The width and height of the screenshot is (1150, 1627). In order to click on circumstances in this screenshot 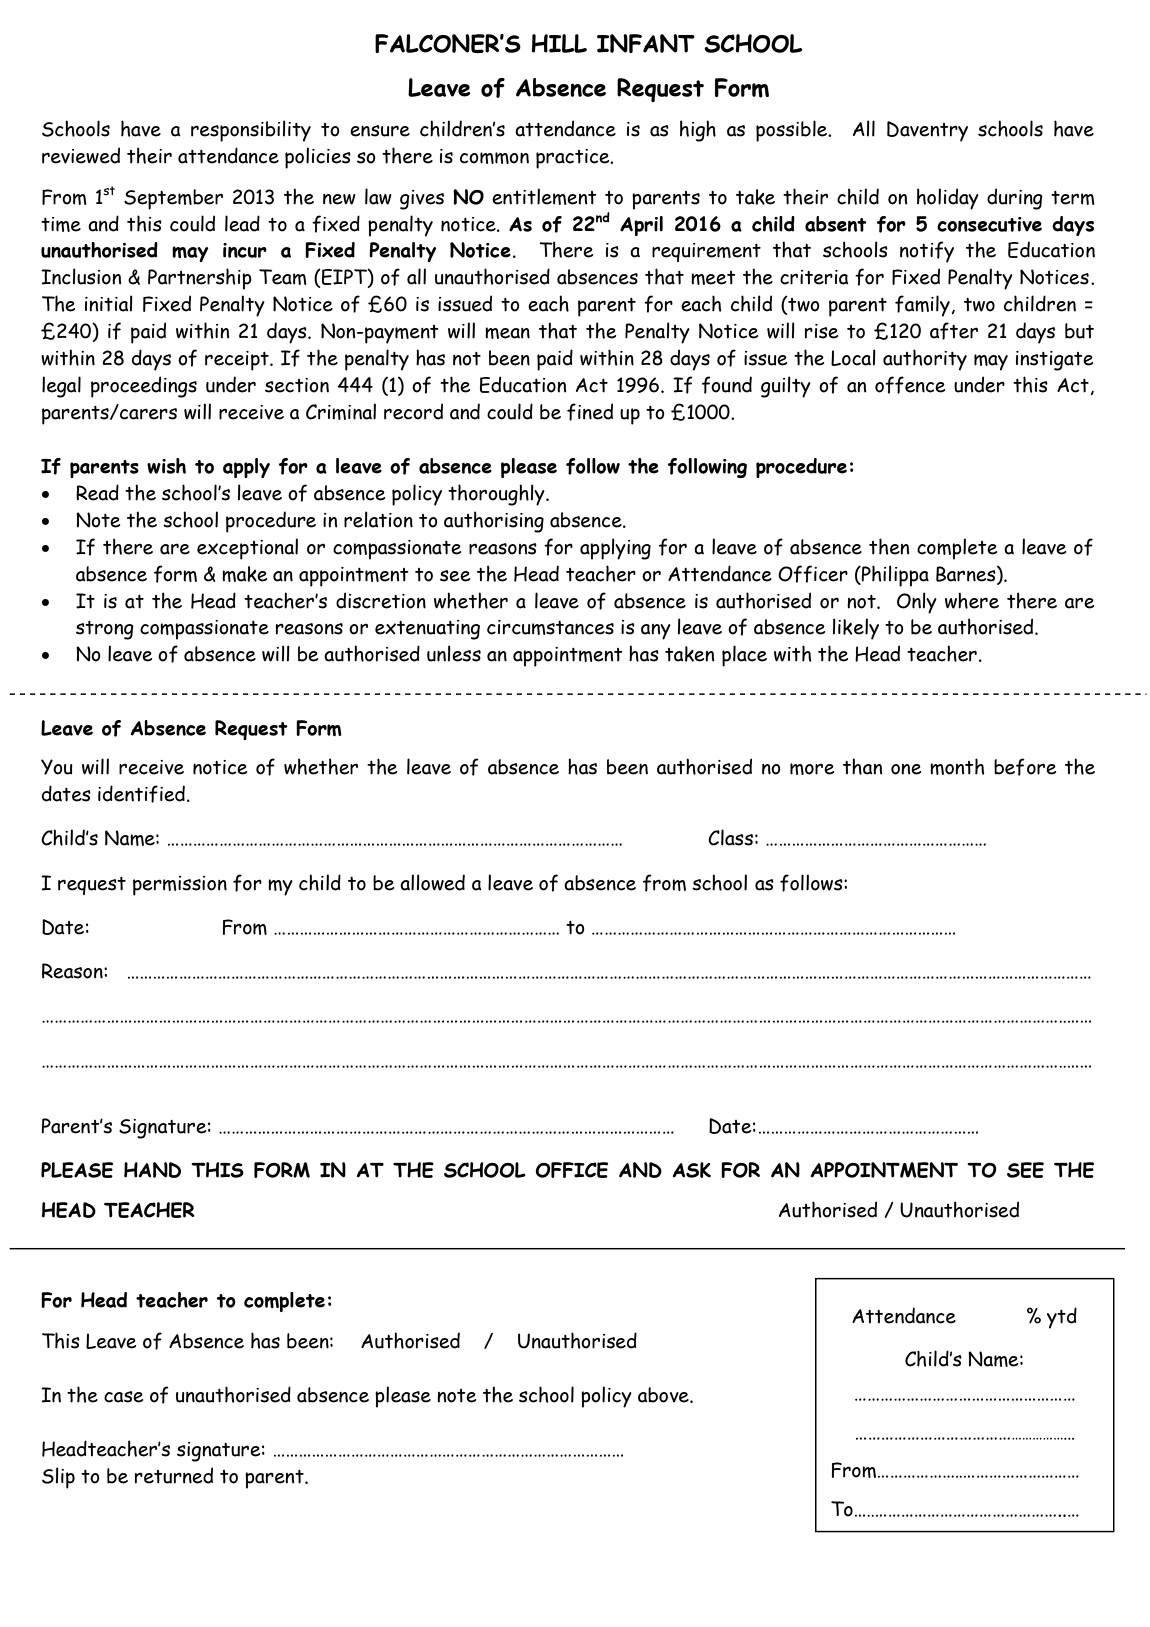, I will do `click(550, 627)`.
